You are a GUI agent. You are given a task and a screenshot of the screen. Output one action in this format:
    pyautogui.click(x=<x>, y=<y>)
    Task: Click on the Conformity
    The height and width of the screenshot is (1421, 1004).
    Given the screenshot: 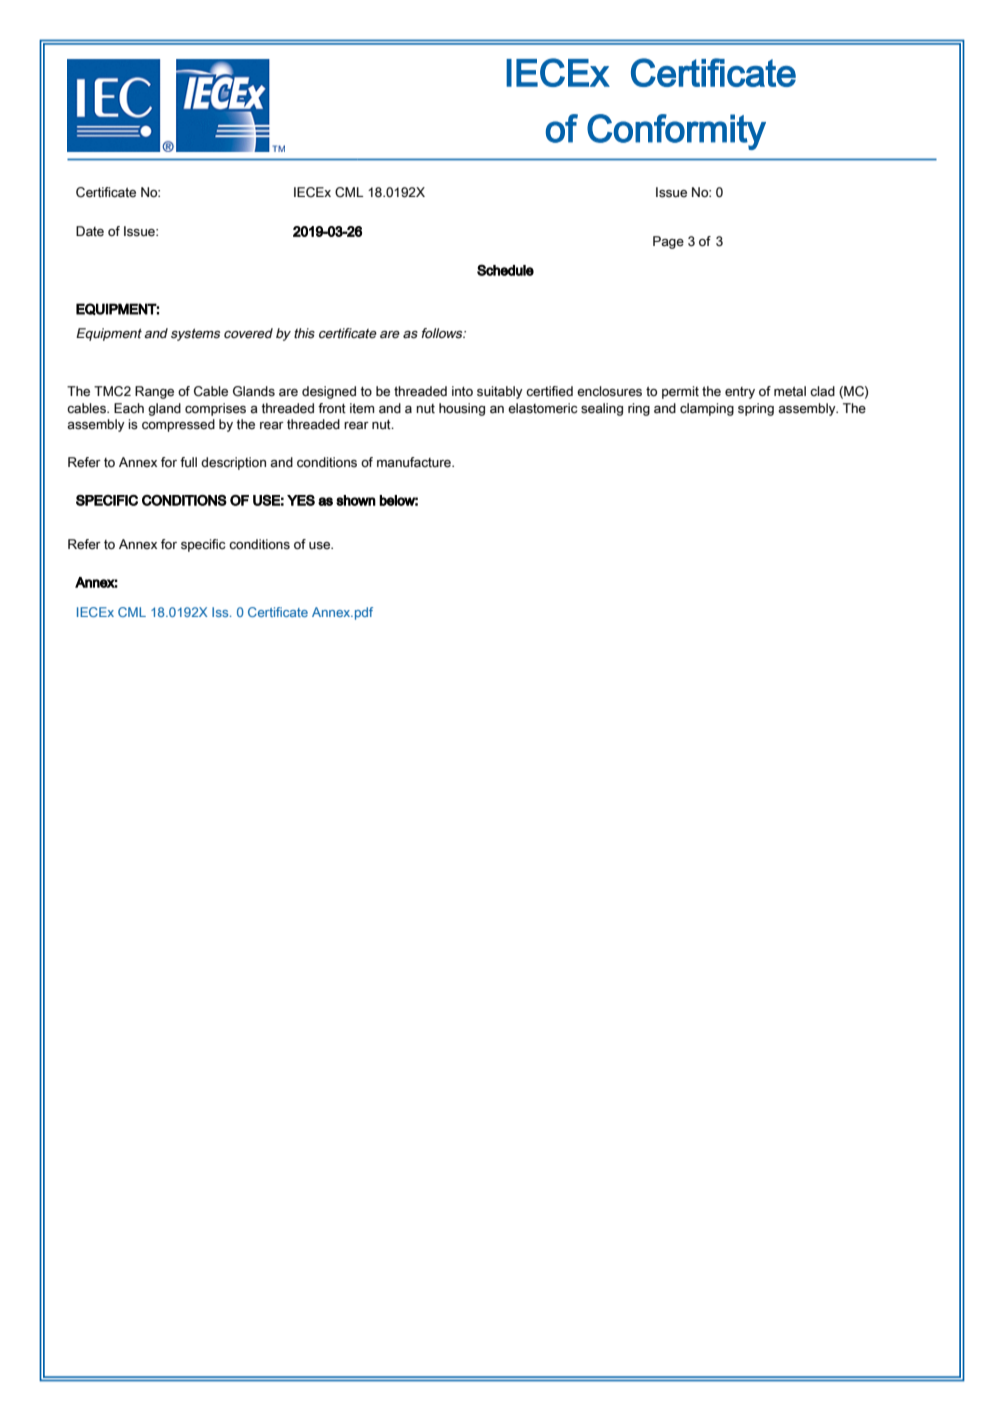 What is the action you would take?
    pyautogui.click(x=676, y=132)
